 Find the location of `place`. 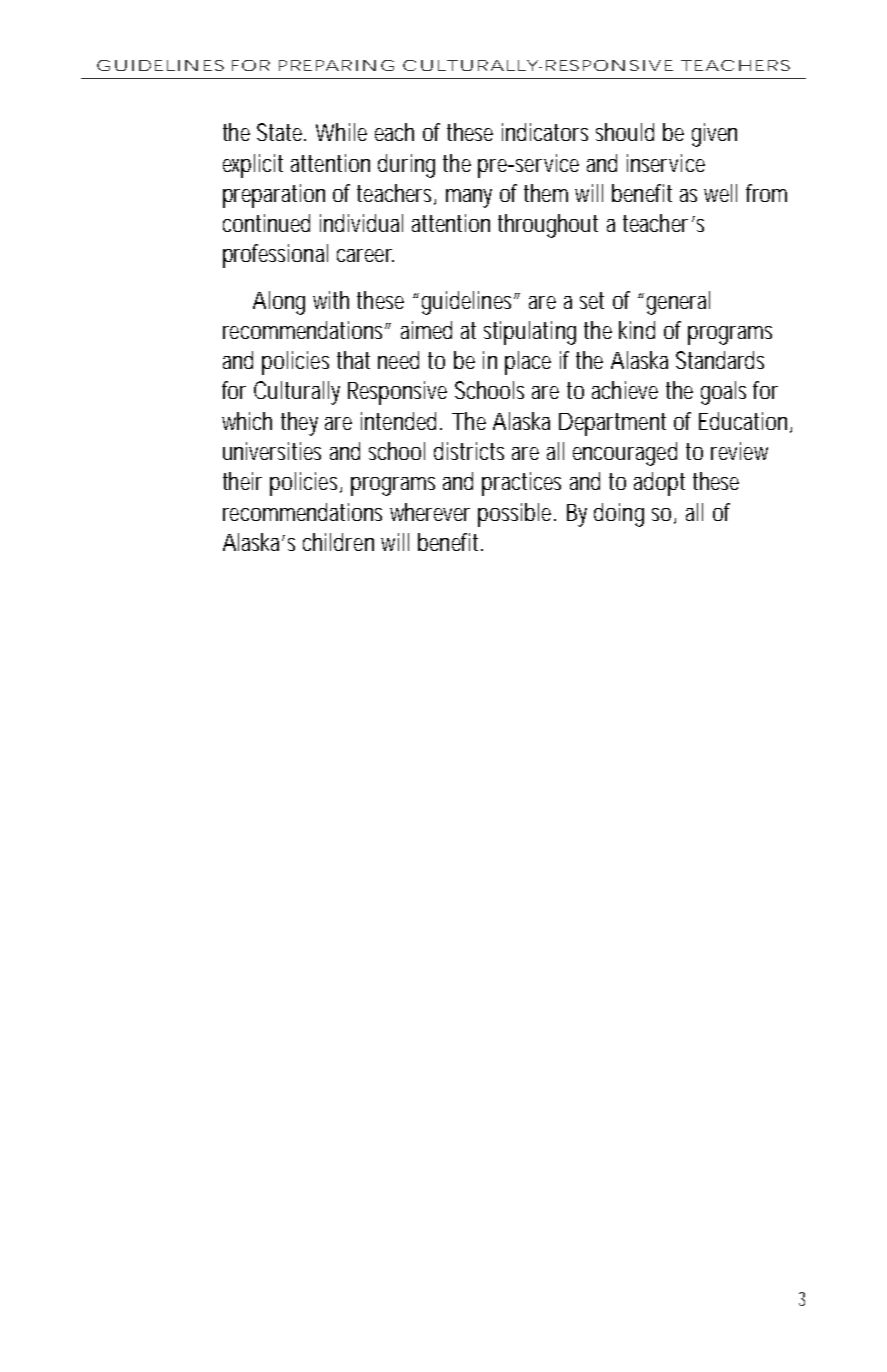

place is located at coordinates (528, 363).
